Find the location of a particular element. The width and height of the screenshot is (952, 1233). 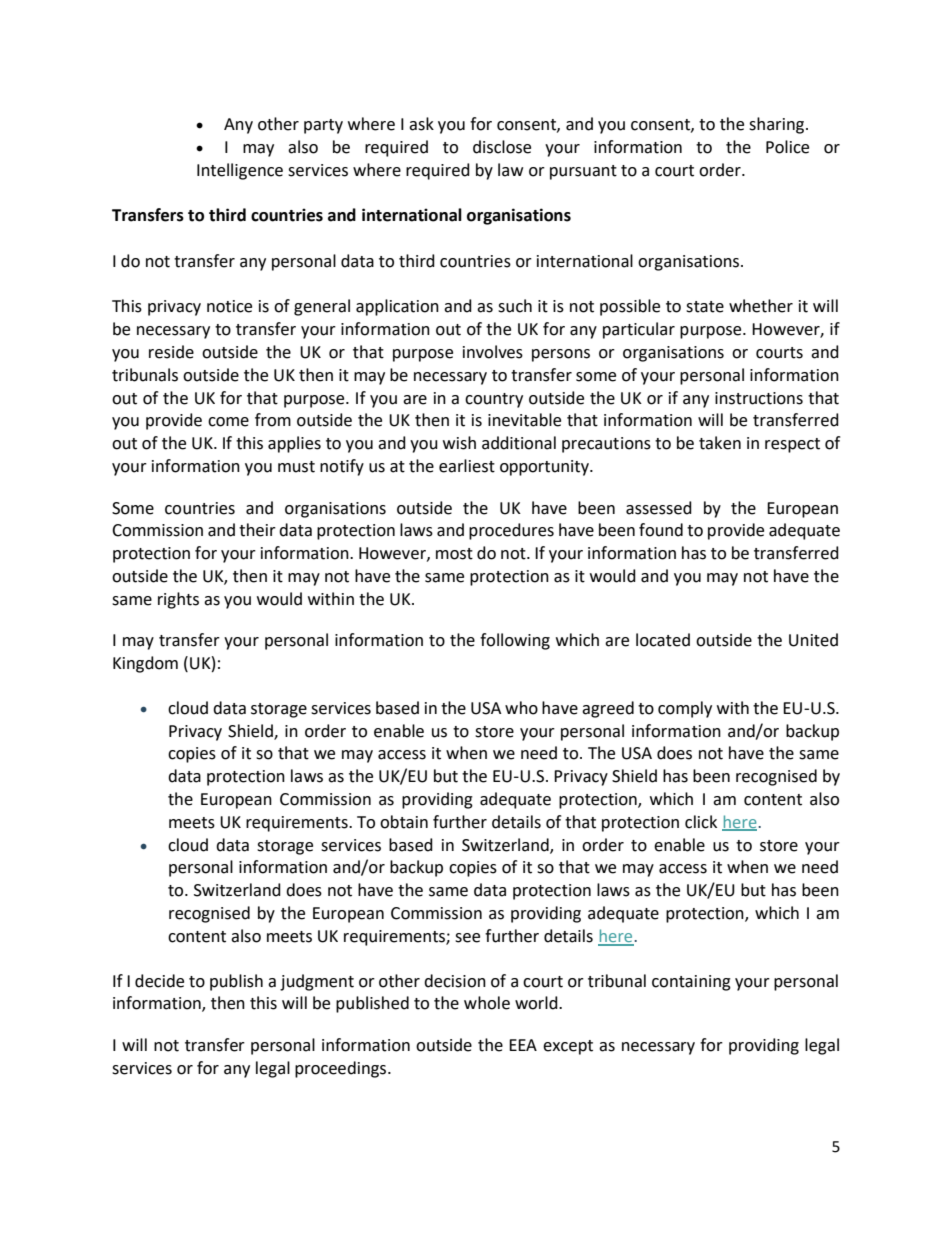

taken is located at coordinates (720, 443).
